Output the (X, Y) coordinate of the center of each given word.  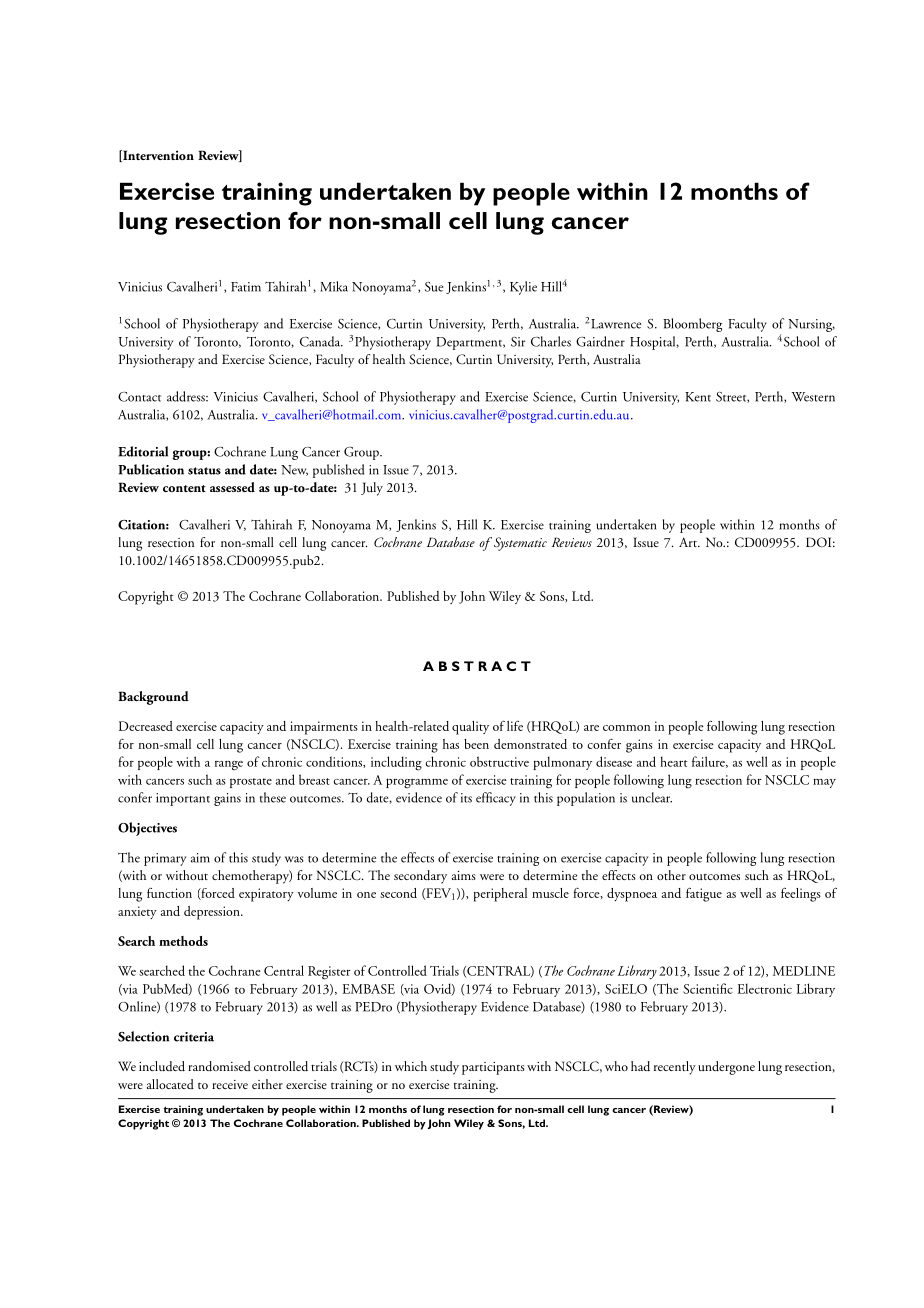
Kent (698, 397)
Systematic (519, 544)
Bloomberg (692, 325)
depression (213, 913)
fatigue (704, 895)
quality (470, 728)
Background (153, 698)
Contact (139, 397)
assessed (232, 487)
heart (674, 761)
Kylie (523, 288)
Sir (518, 342)
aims (464, 875)
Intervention (157, 156)
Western (813, 397)
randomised (219, 1066)
